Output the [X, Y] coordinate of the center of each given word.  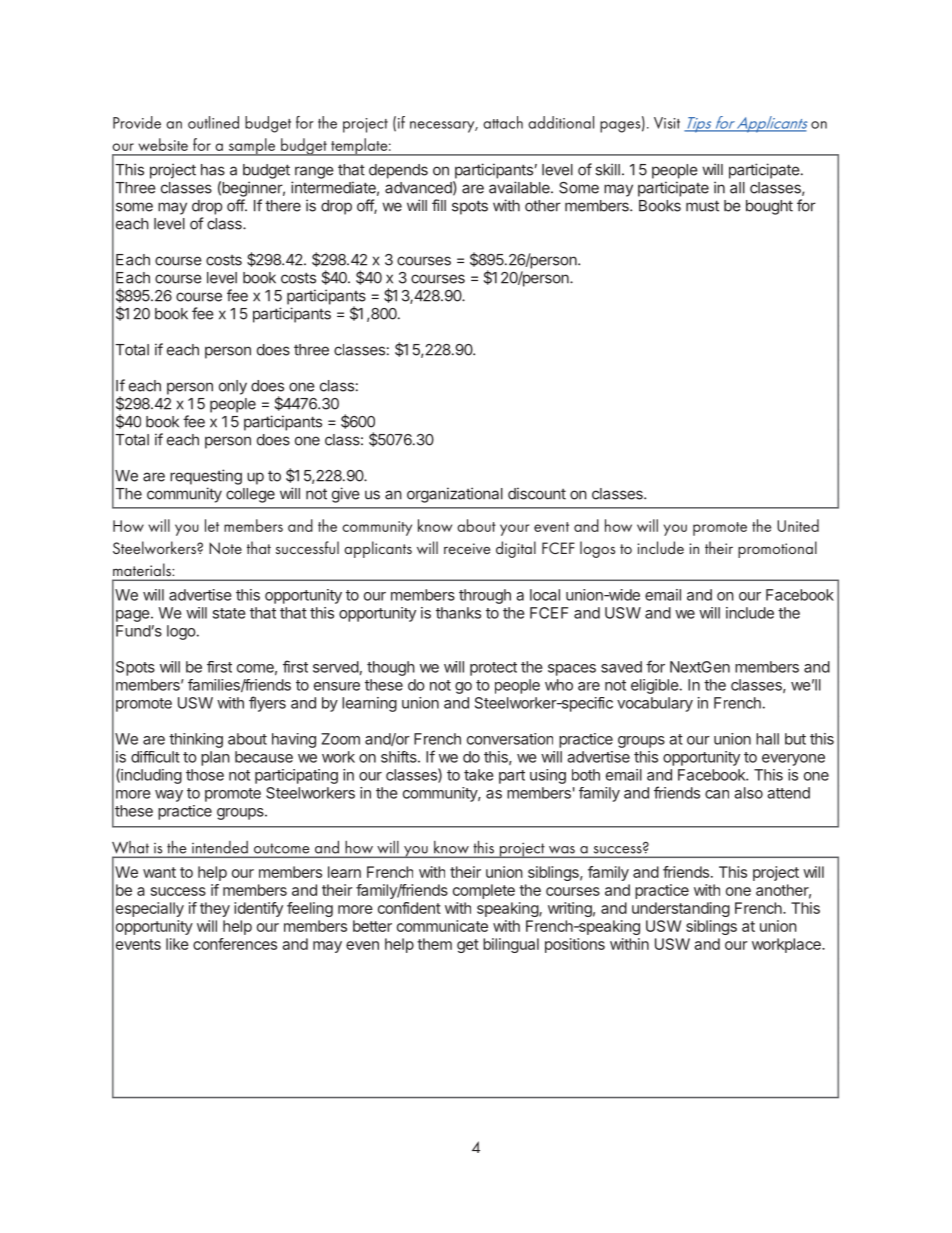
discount [537, 493]
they [215, 909]
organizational [455, 495]
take [479, 775]
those [205, 775]
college [250, 495]
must [702, 206]
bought [769, 207]
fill [439, 205]
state [229, 613]
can [717, 794]
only [233, 387]
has [213, 170]
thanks [458, 613]
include [750, 613]
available [520, 187]
